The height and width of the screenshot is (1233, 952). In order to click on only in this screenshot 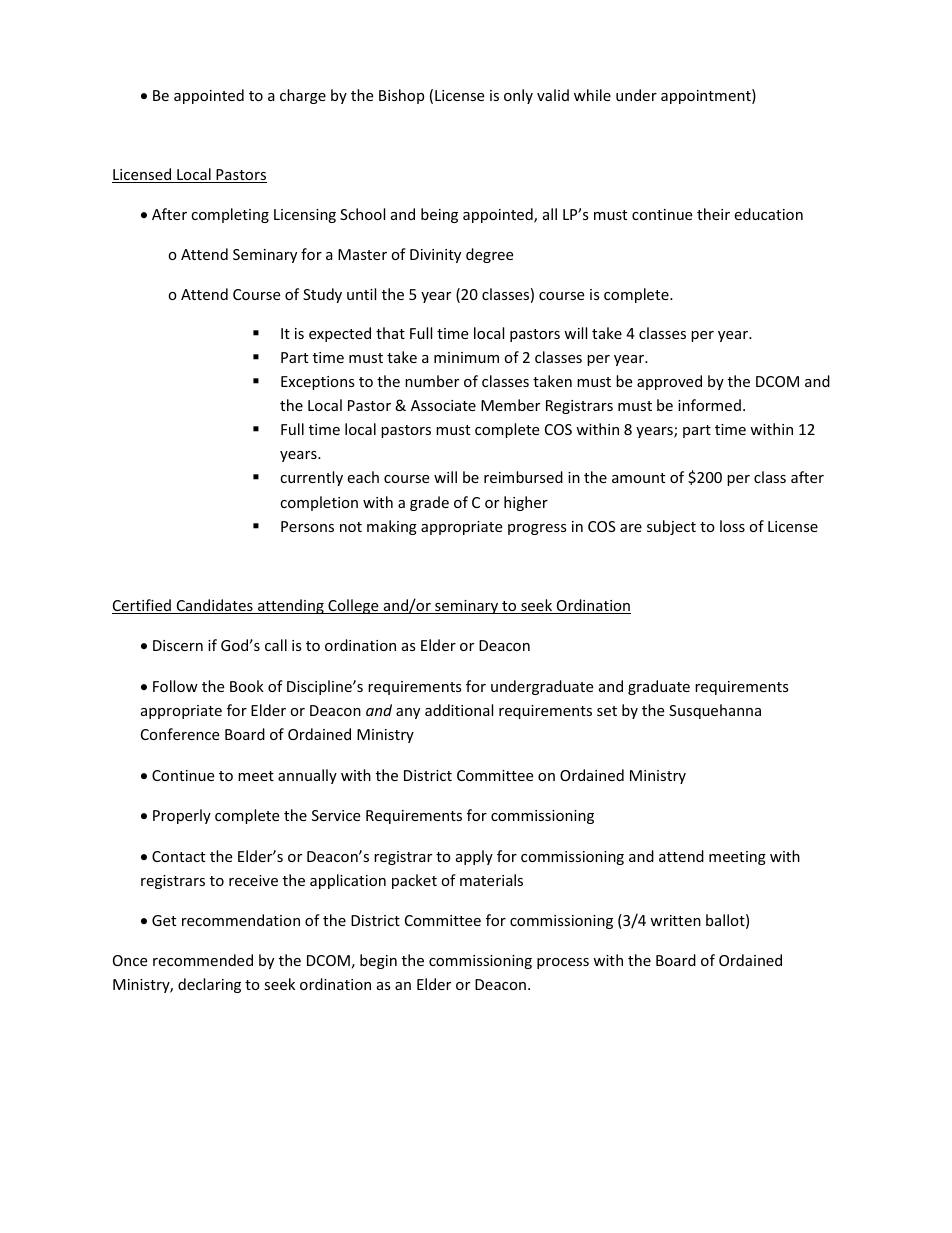, I will do `click(518, 96)`.
